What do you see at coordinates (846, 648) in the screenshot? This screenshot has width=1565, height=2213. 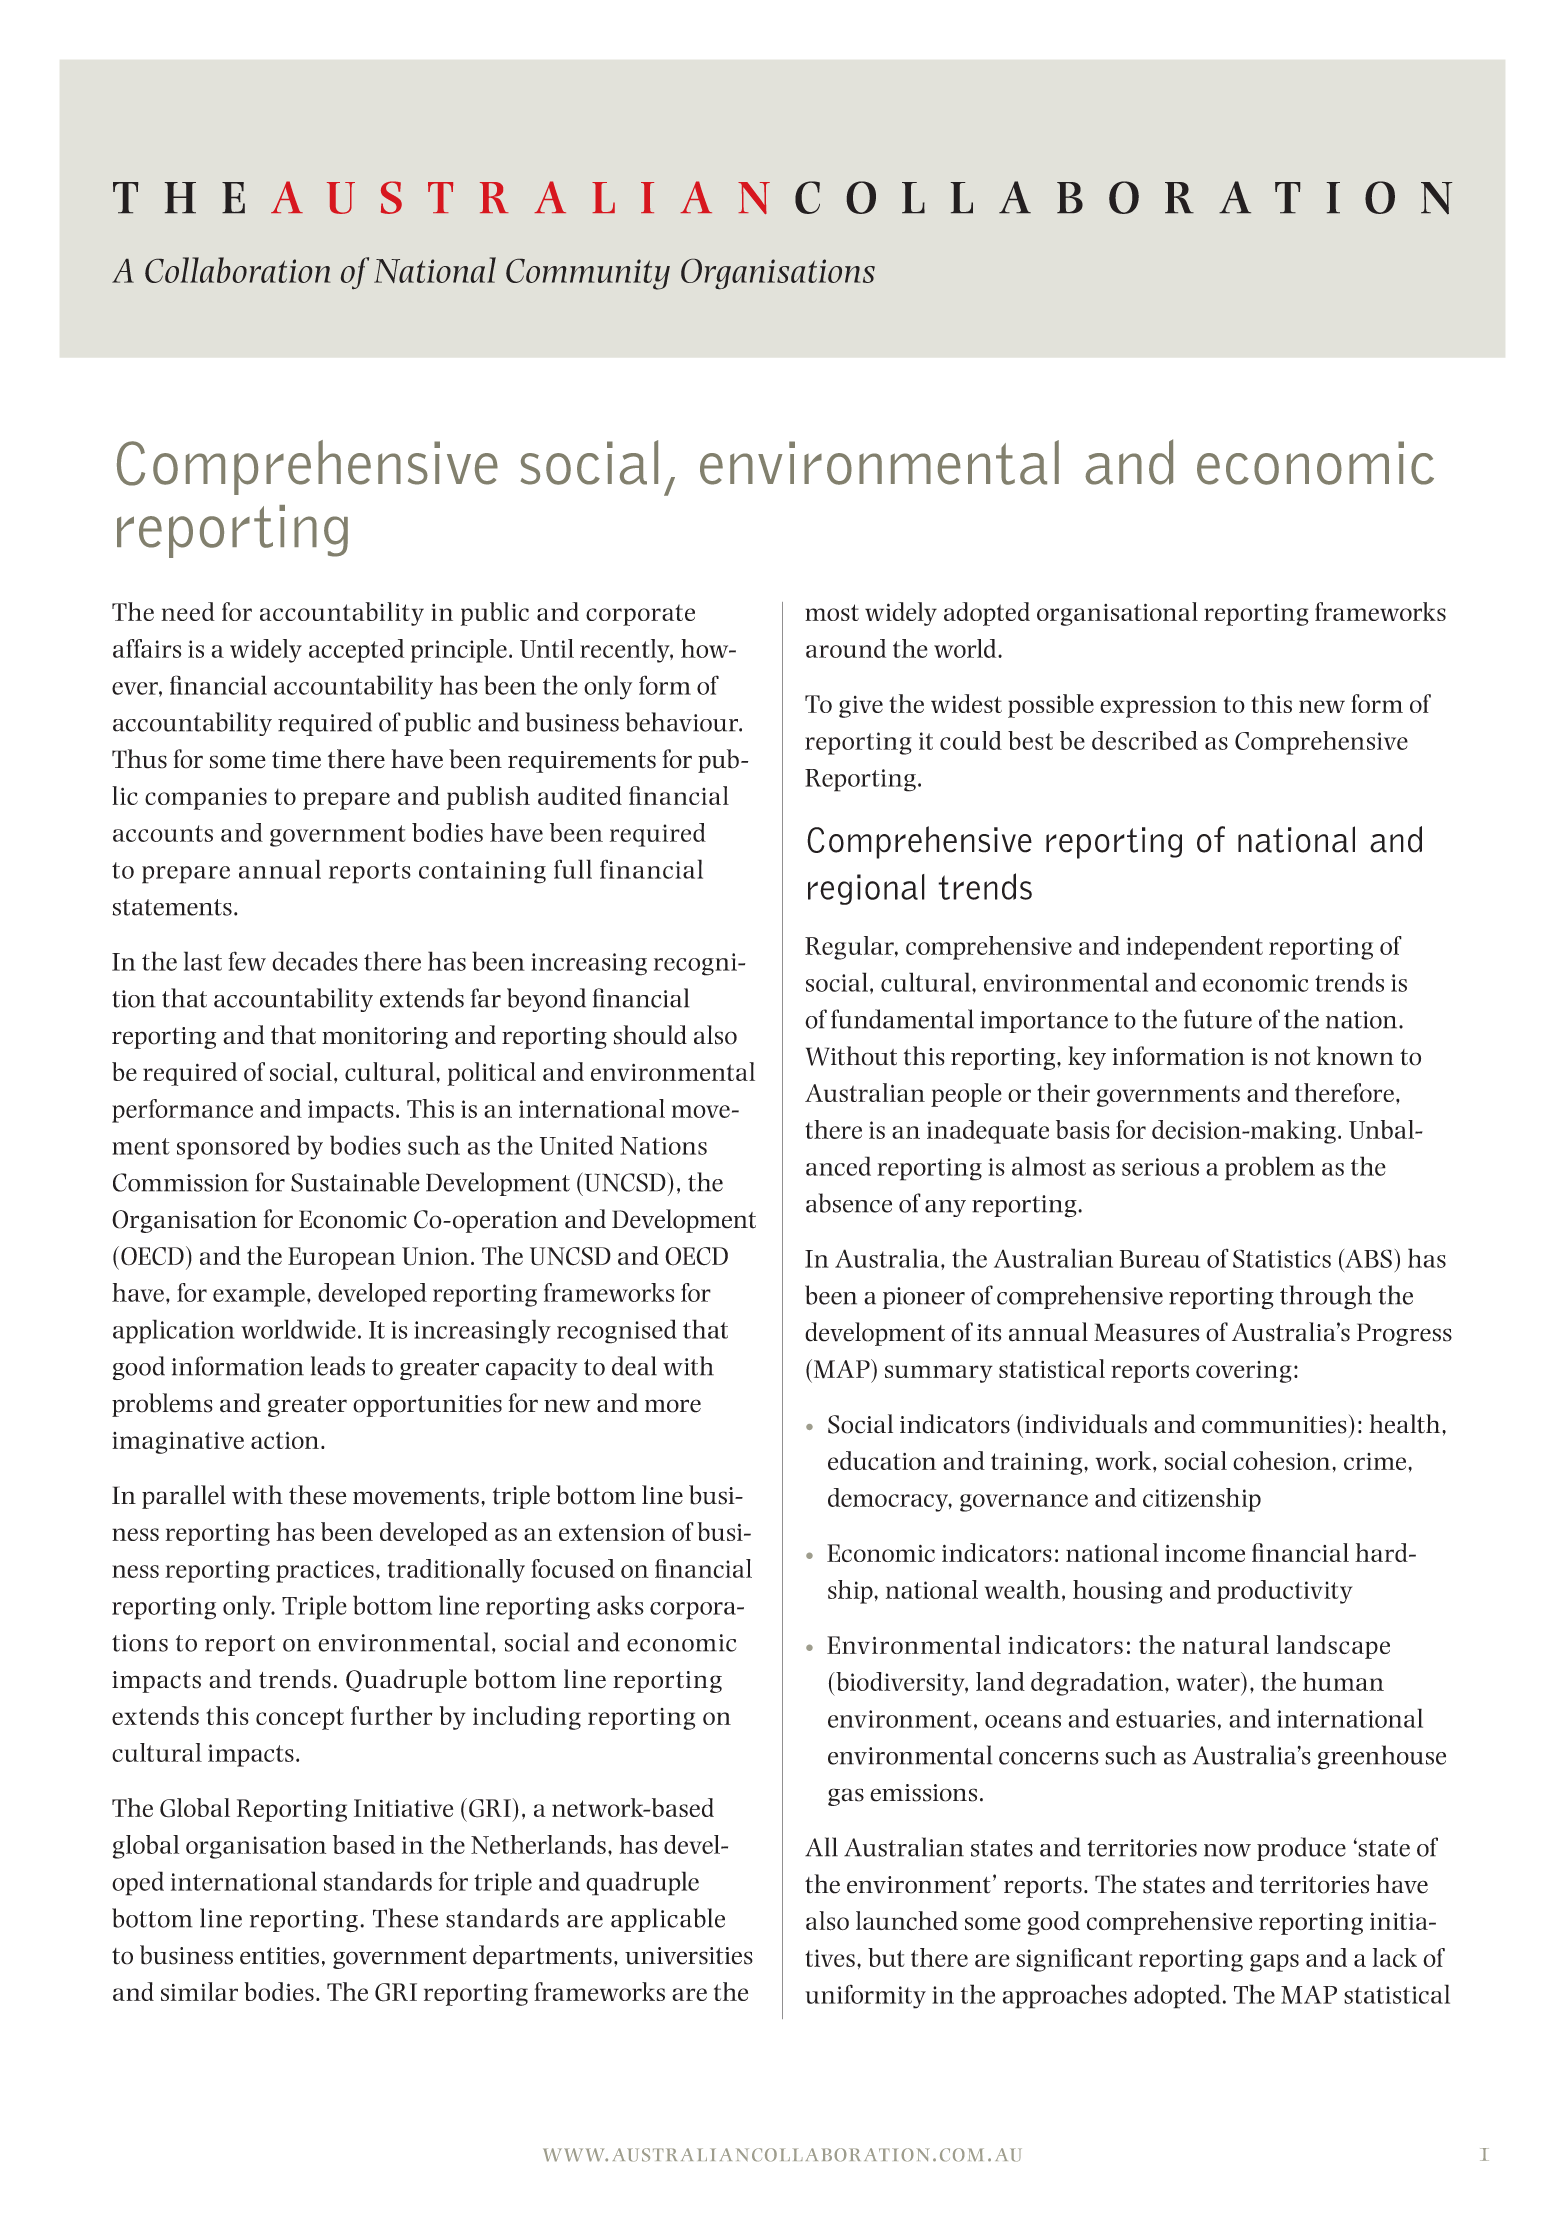 I see `around` at bounding box center [846, 648].
